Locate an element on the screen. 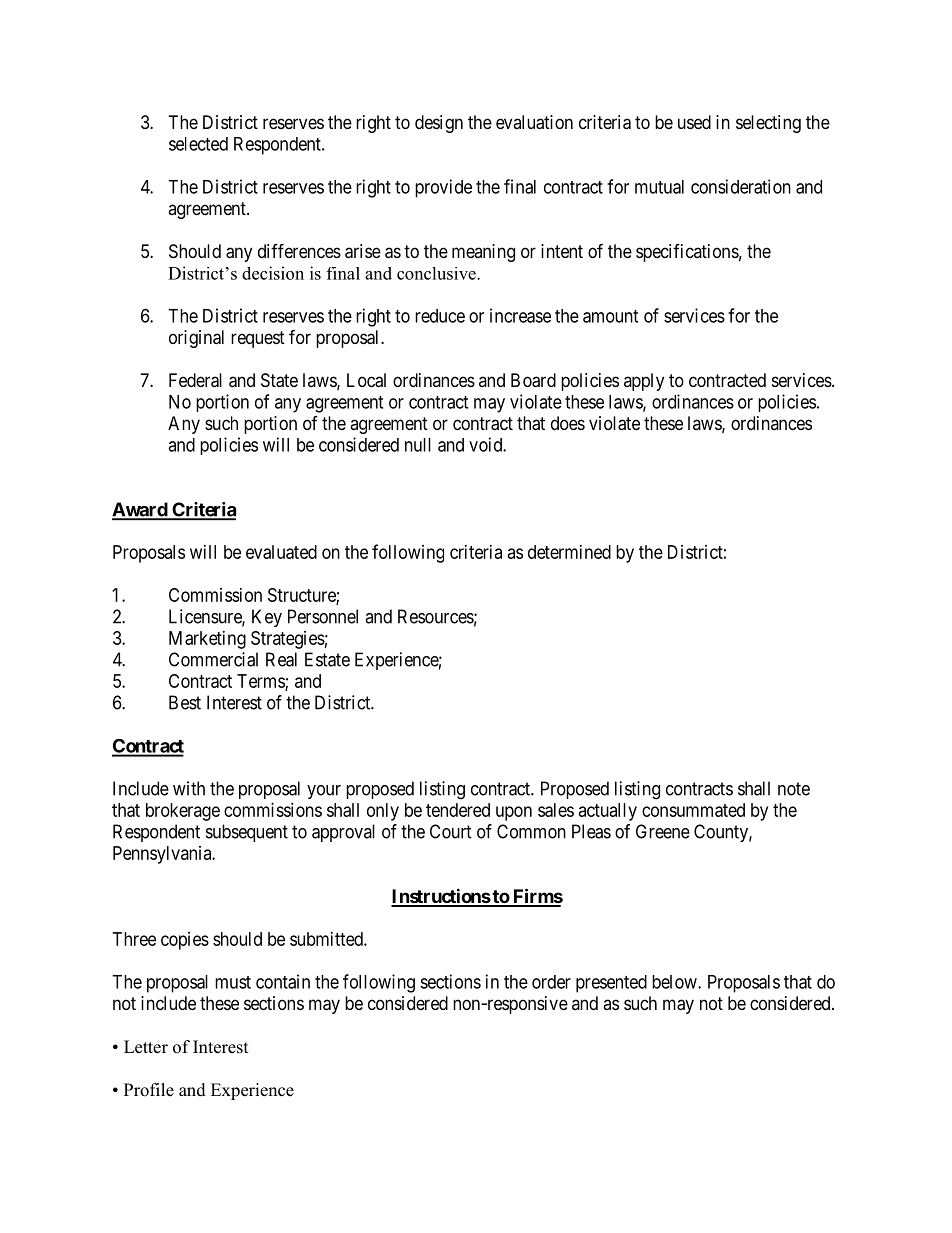 The height and width of the screenshot is (1233, 952). Federal is located at coordinates (195, 380).
